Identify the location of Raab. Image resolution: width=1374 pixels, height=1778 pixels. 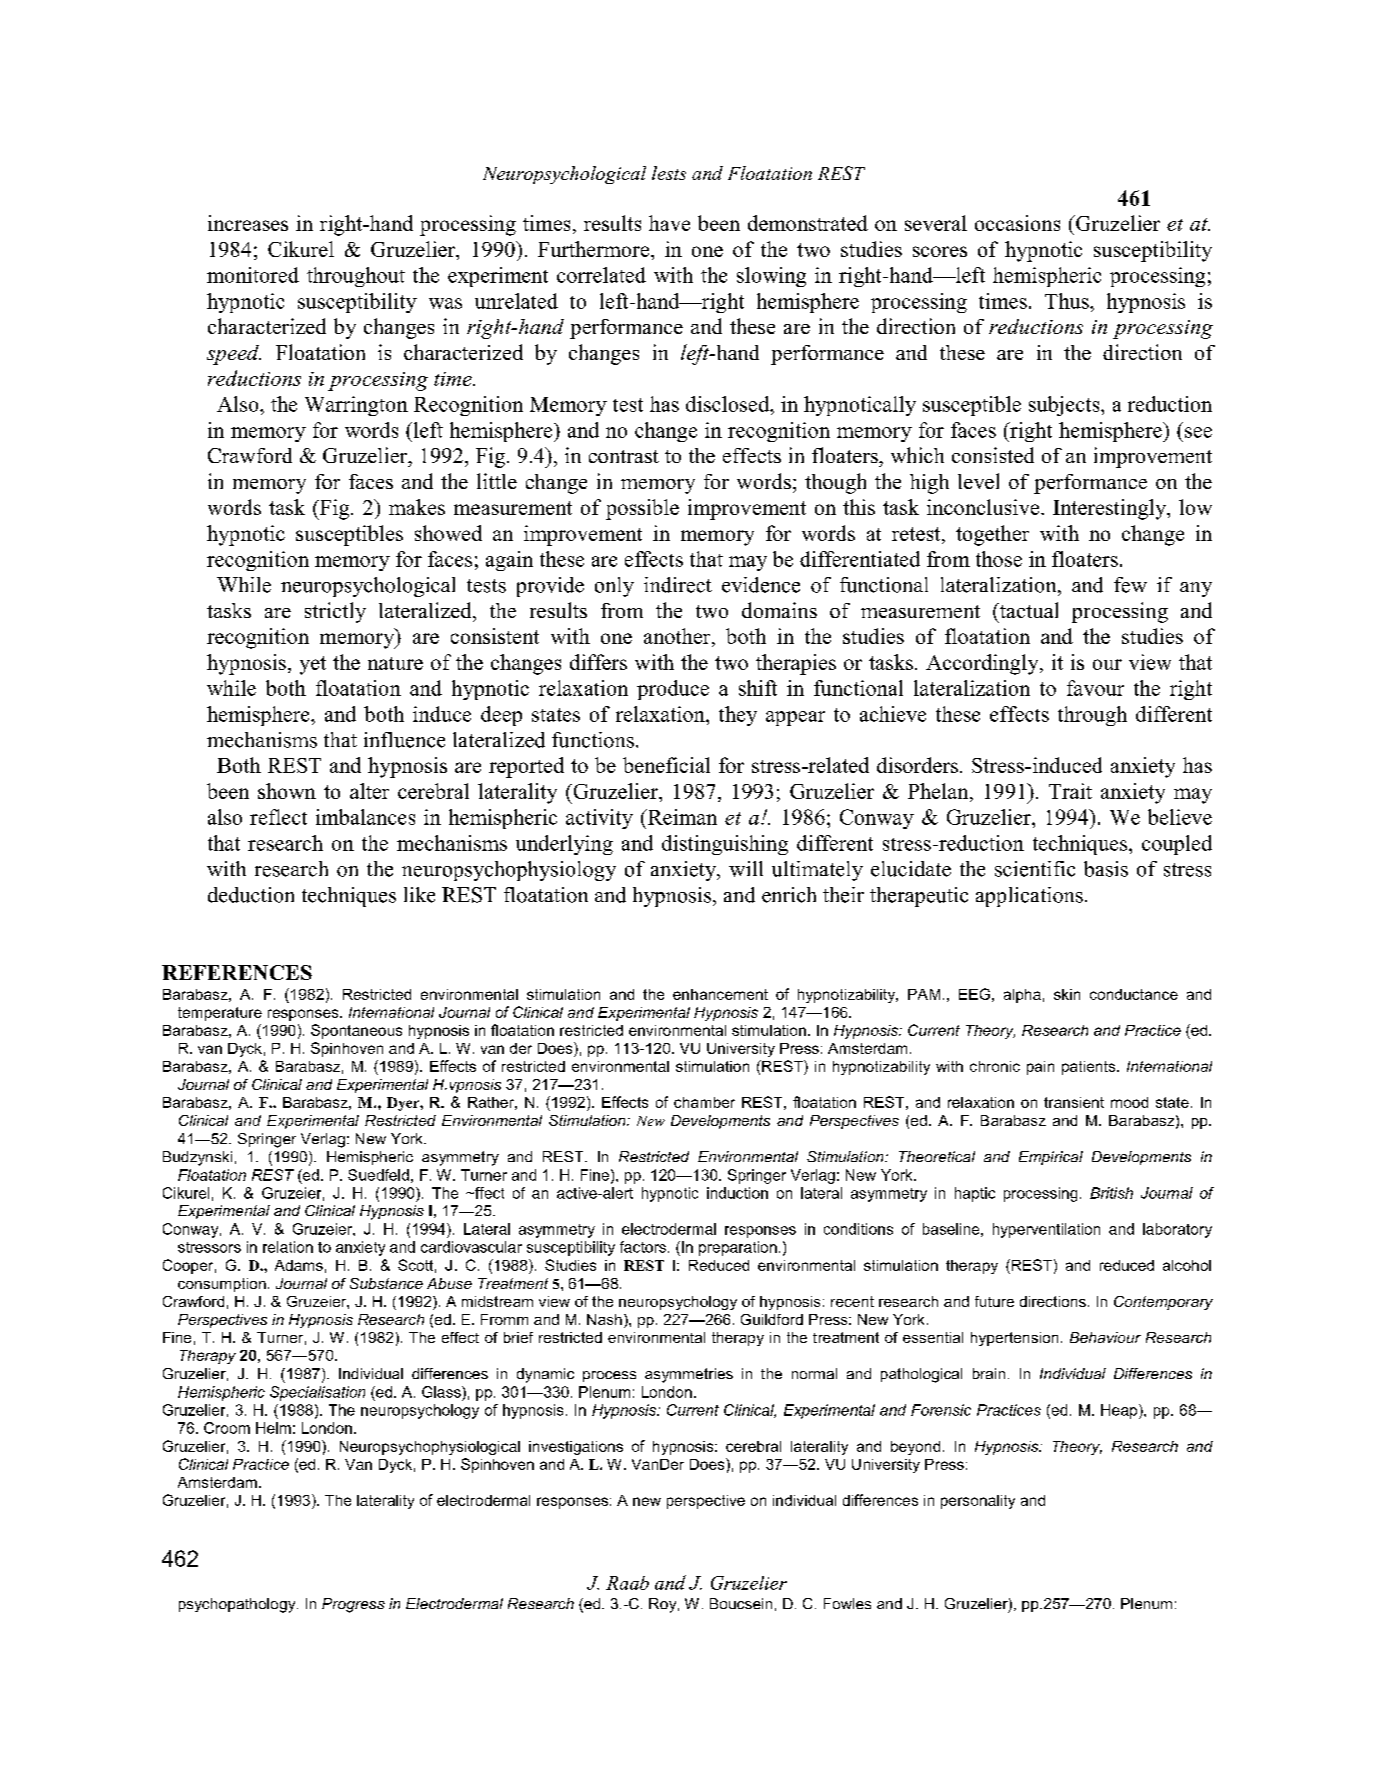
(627, 1583).
